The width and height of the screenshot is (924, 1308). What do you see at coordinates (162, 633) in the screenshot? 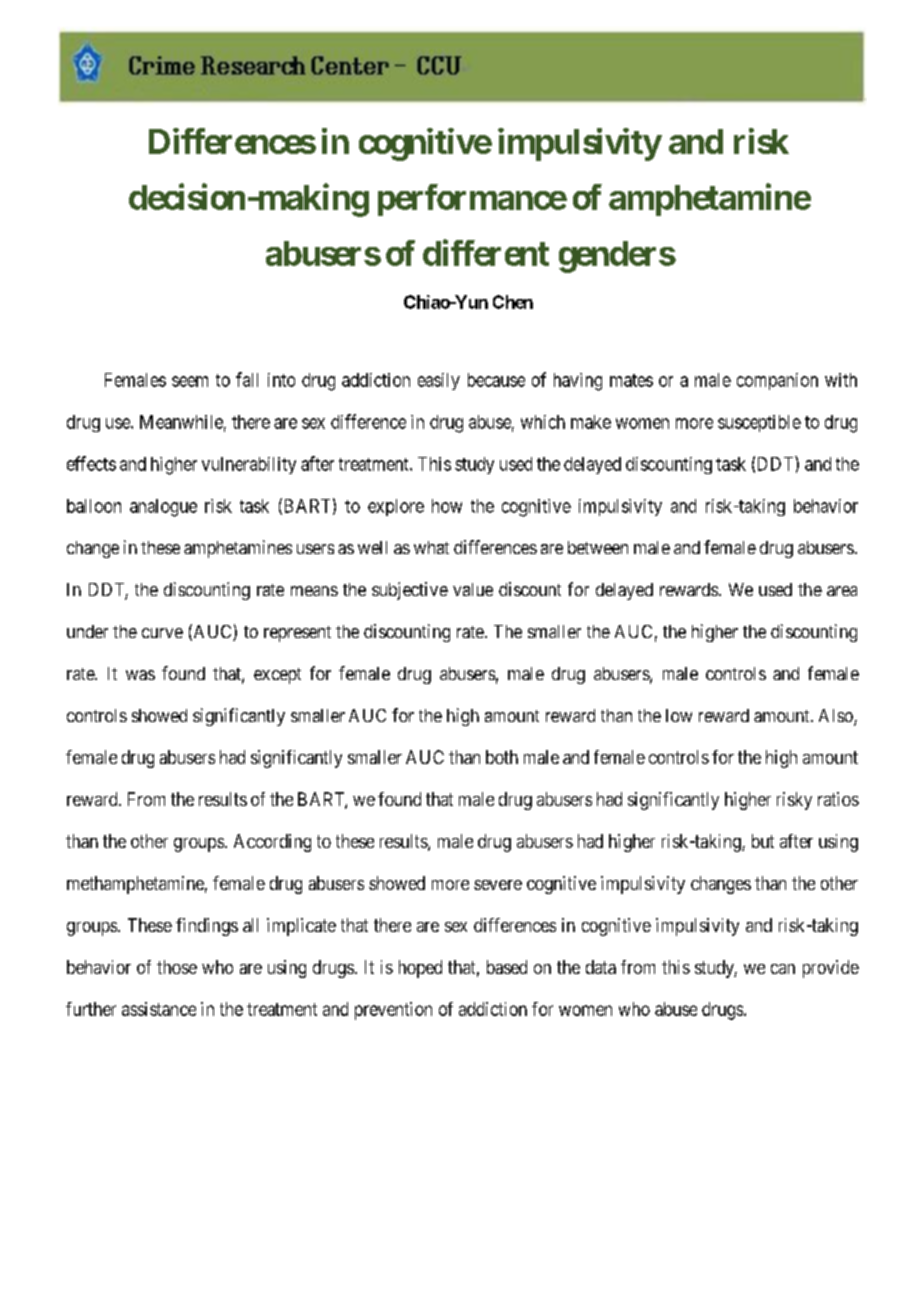
I see `curve` at bounding box center [162, 633].
